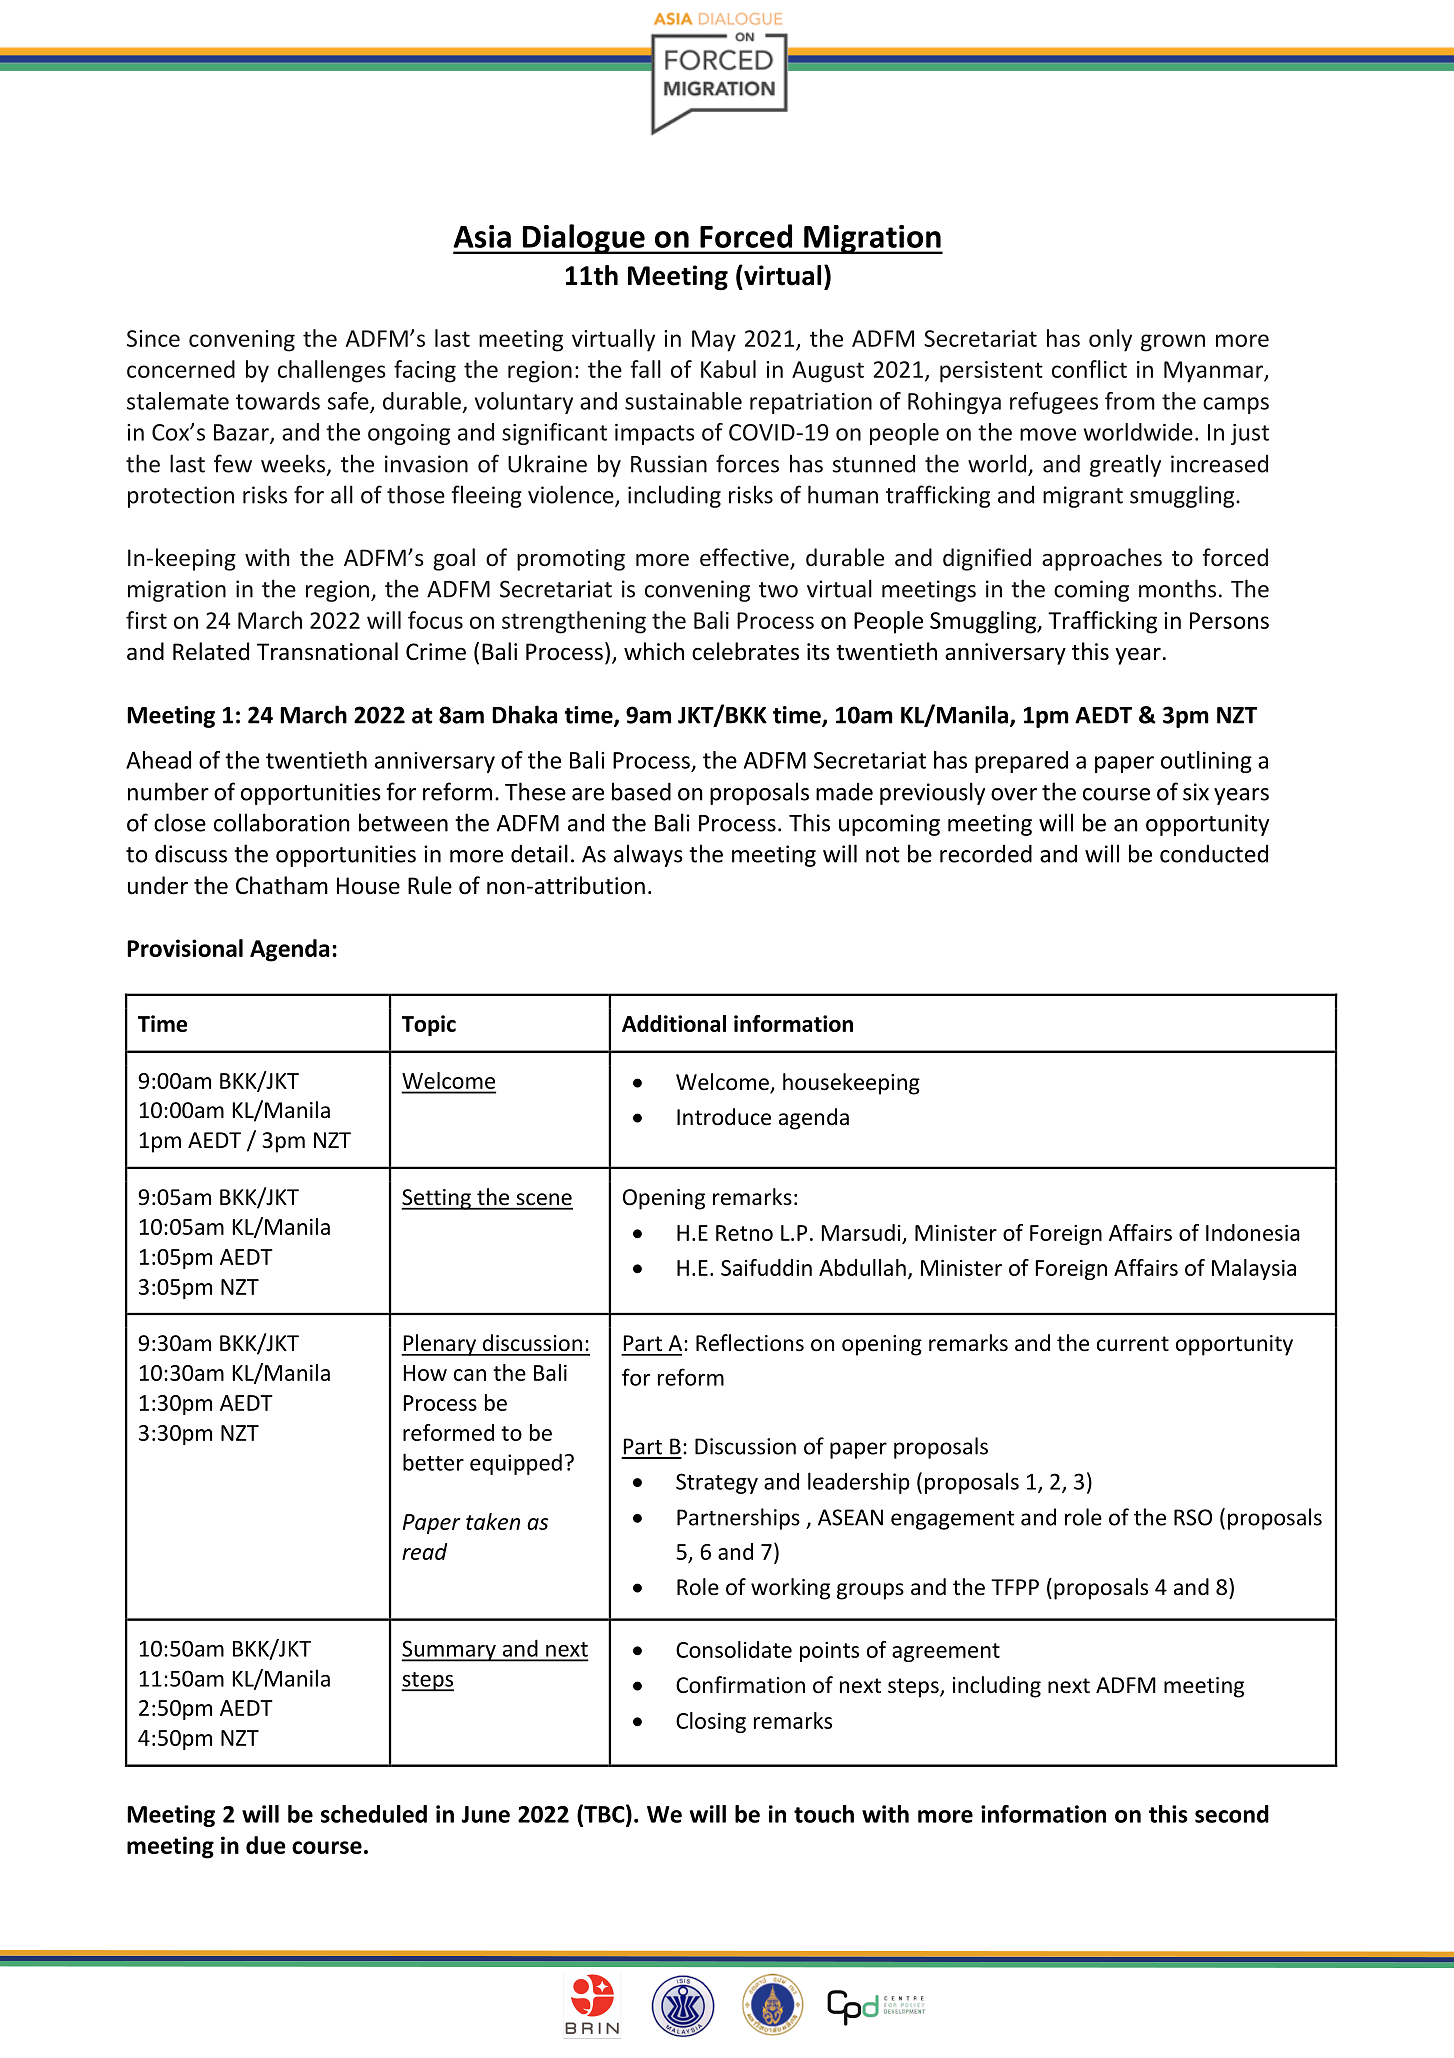  I want to click on Closing, so click(711, 1722).
